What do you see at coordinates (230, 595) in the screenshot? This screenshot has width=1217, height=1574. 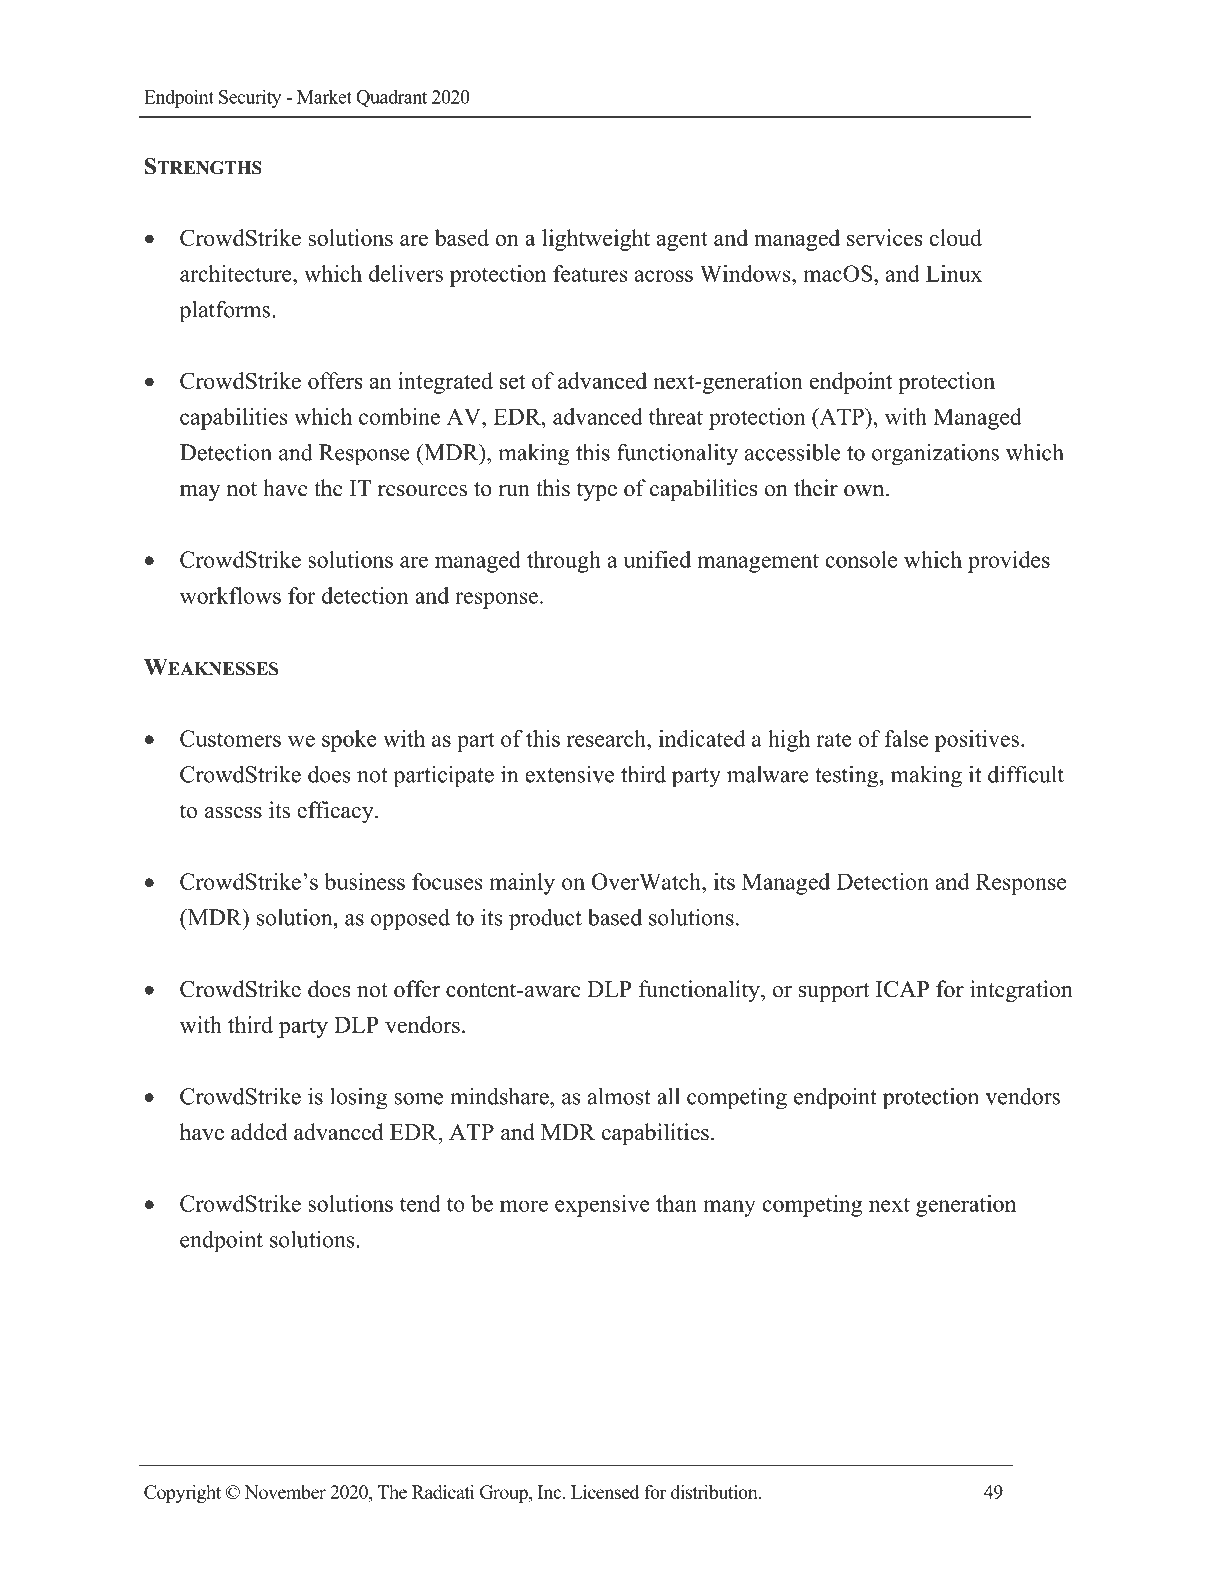 I see `workflows` at bounding box center [230, 595].
